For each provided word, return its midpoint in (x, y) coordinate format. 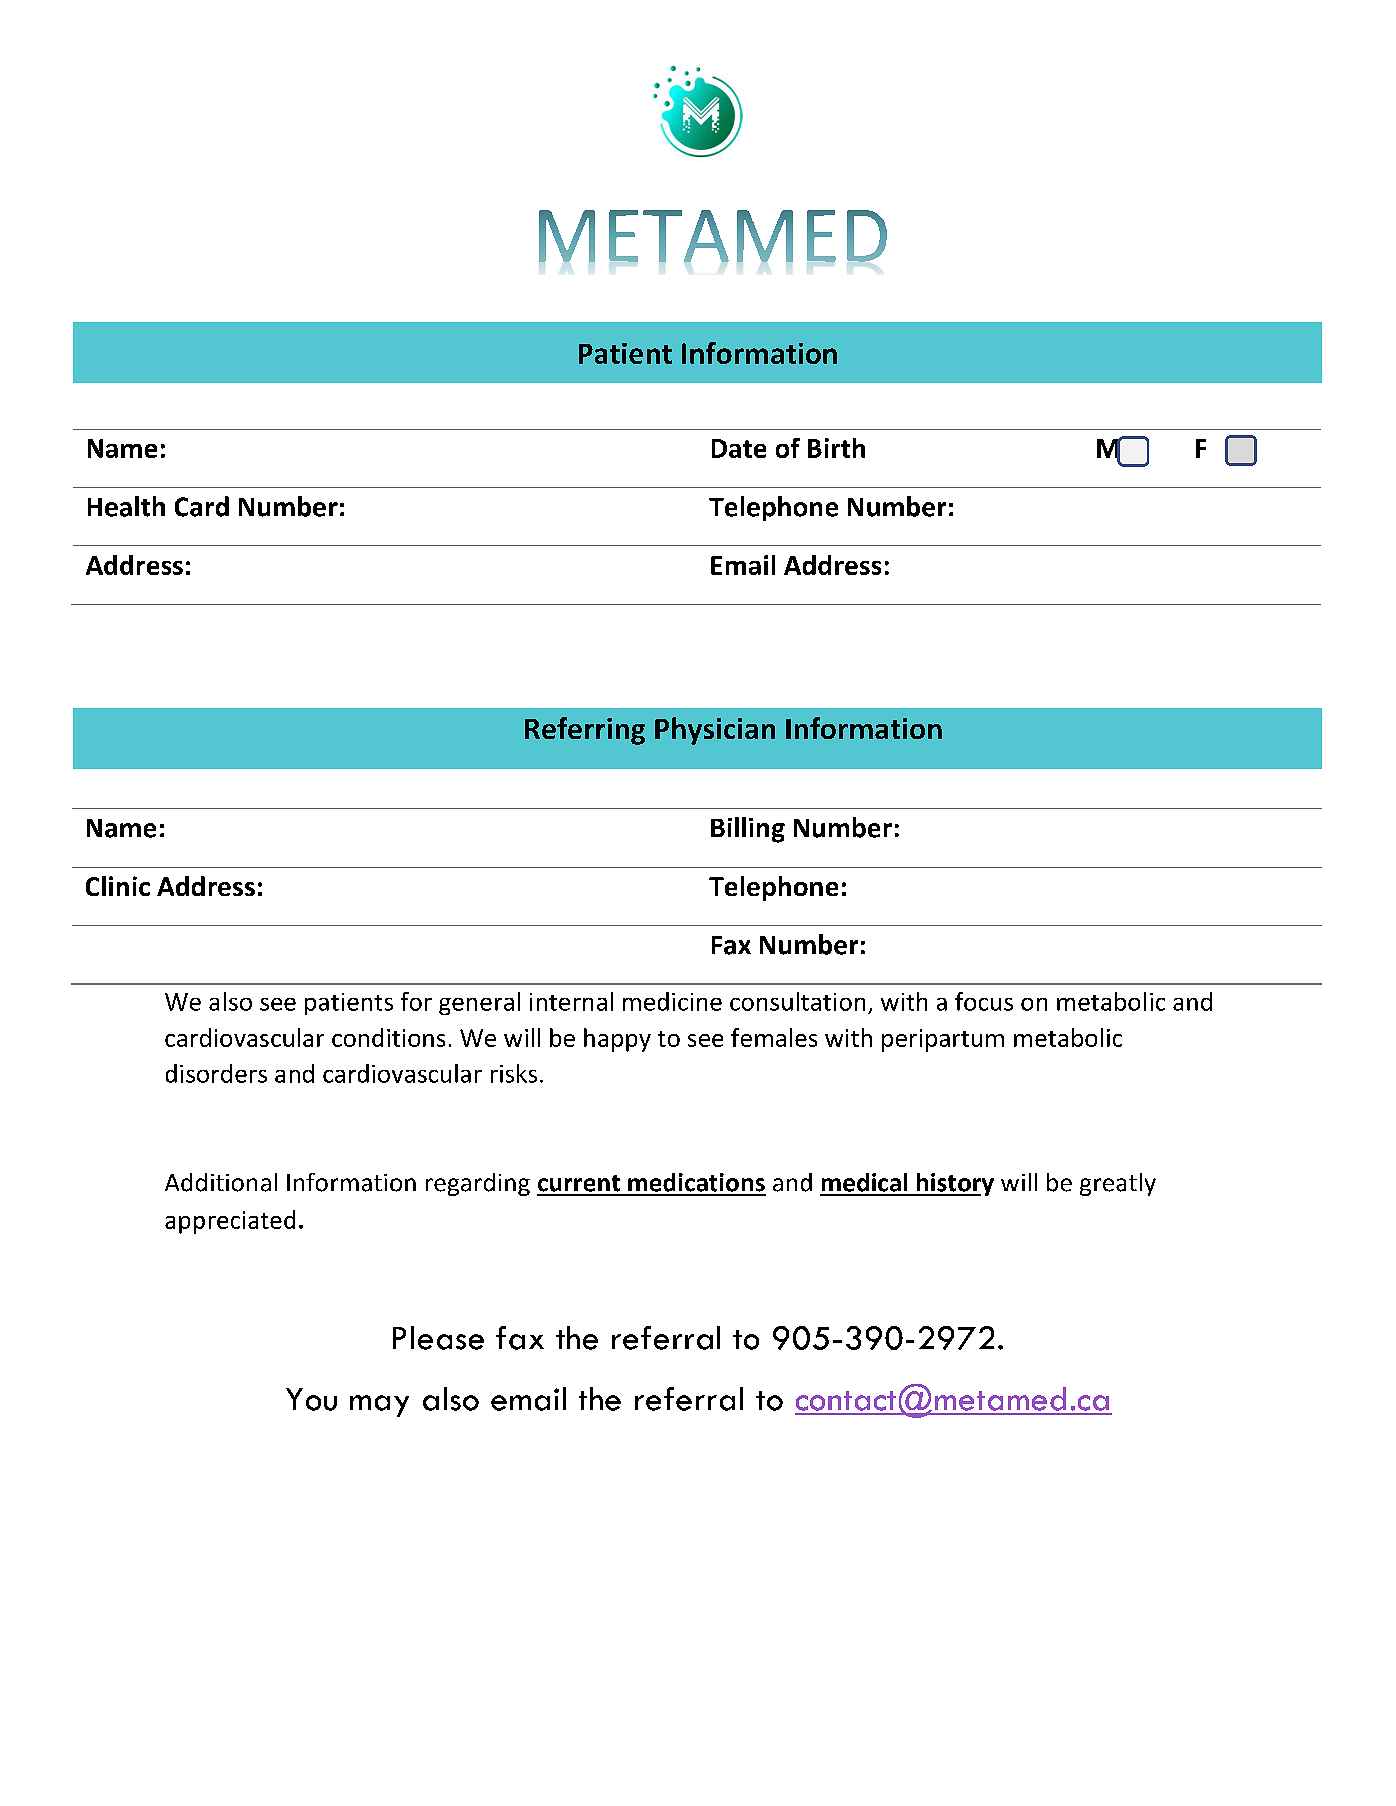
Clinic (118, 886)
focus (984, 1001)
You (311, 1399)
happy (617, 1040)
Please (438, 1338)
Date (739, 448)
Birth (836, 448)
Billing (748, 830)
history (954, 1184)
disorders (216, 1073)
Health (126, 506)
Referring (585, 731)
